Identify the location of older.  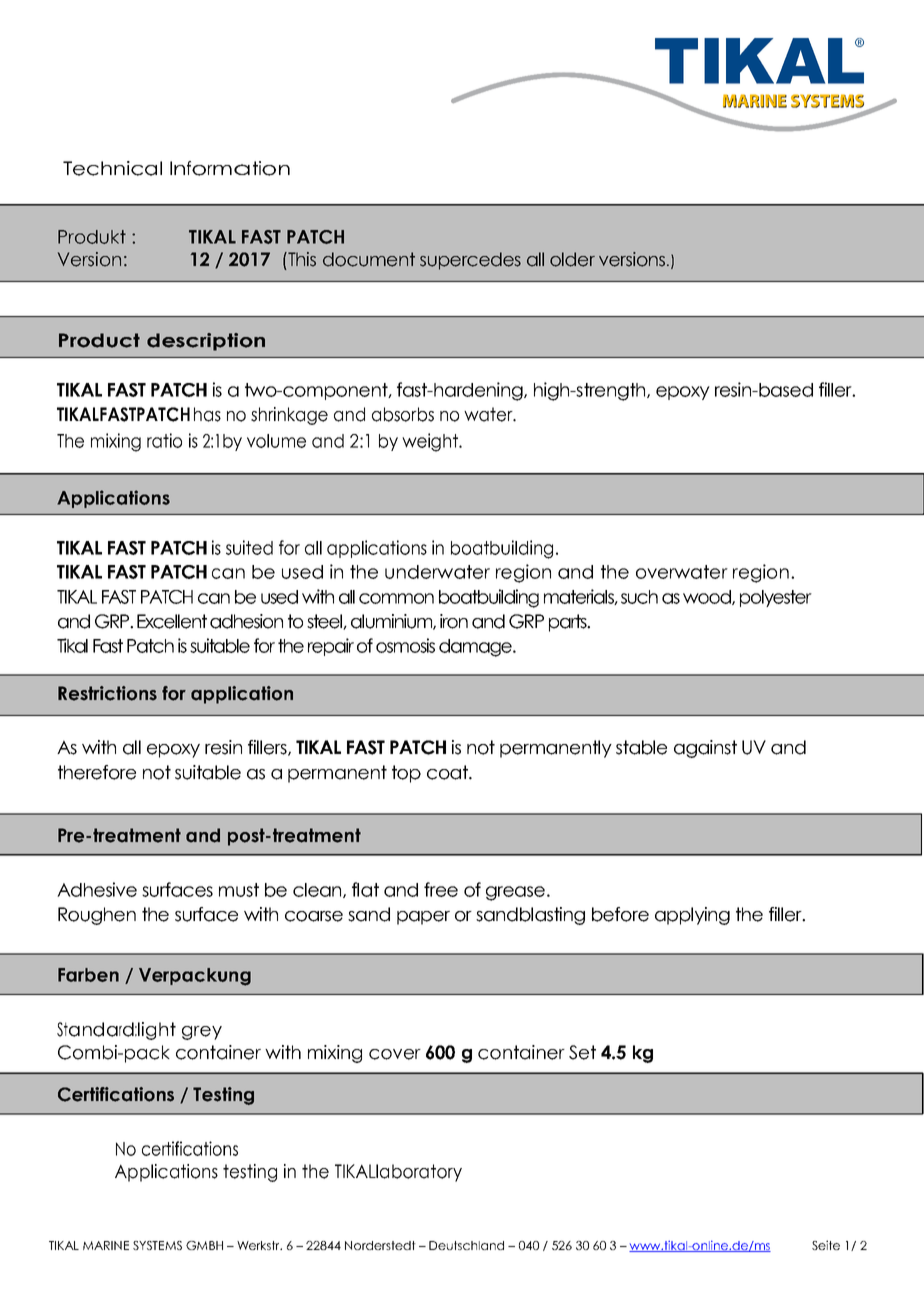
(572, 259).
